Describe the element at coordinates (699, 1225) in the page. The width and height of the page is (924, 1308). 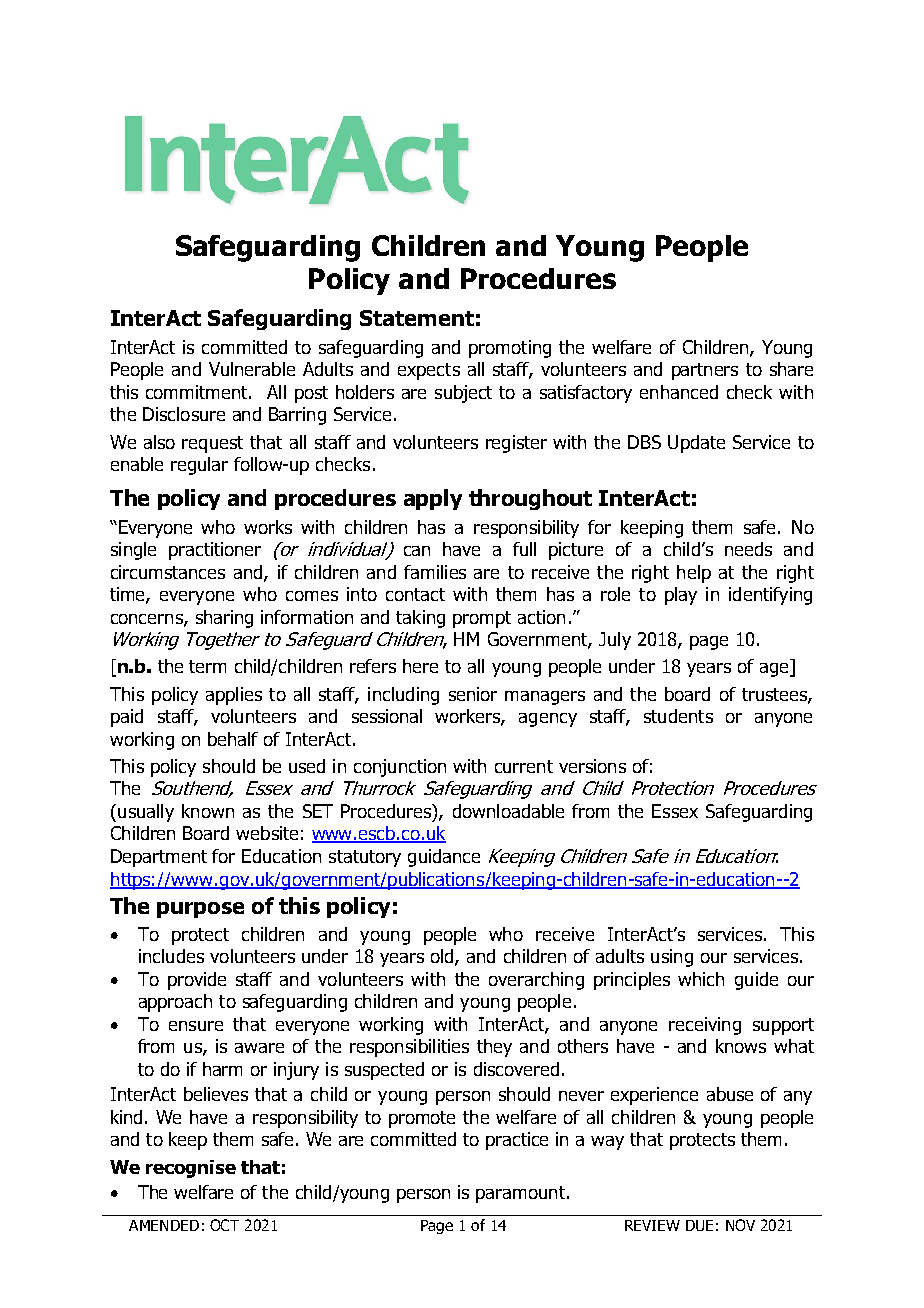
I see `DUE` at that location.
